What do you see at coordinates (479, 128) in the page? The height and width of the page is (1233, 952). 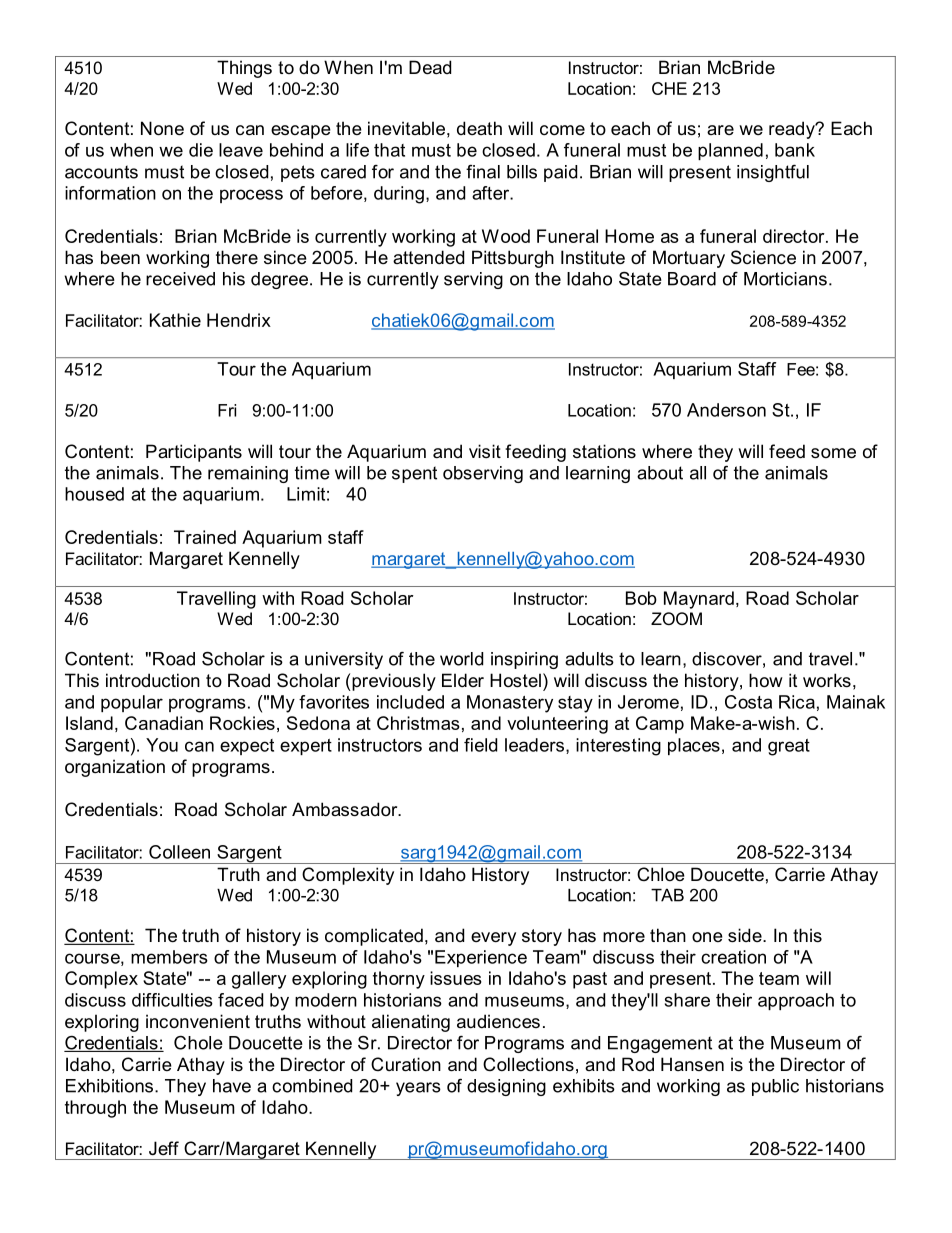 I see `death` at bounding box center [479, 128].
